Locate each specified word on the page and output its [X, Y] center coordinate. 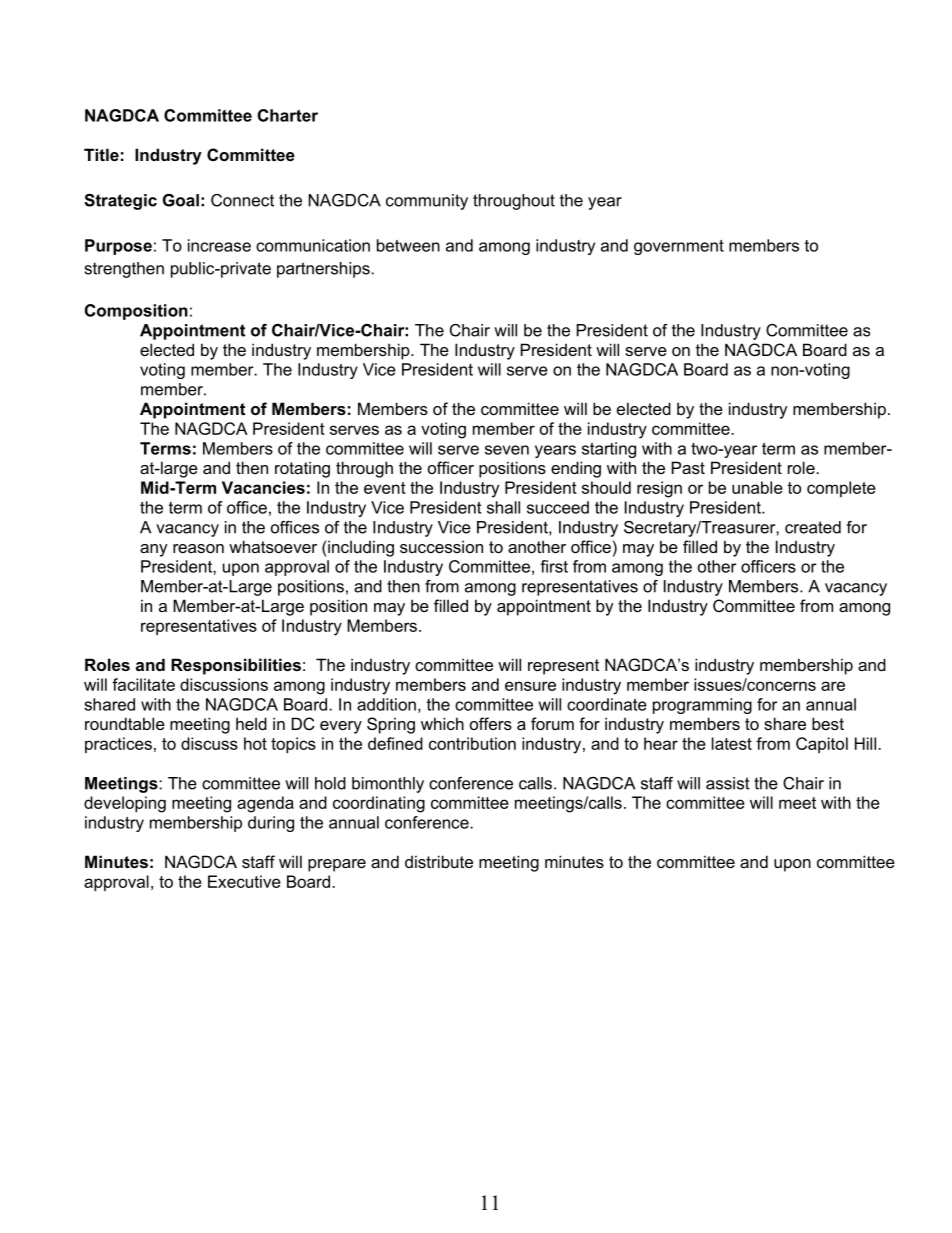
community [427, 202]
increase [219, 245]
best [828, 723]
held [251, 723]
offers [491, 723]
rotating [302, 469]
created [813, 527]
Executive [244, 881]
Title [101, 154]
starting [609, 450]
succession [441, 546]
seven [507, 450]
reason [198, 548]
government [679, 247]
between [408, 245]
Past [688, 467]
